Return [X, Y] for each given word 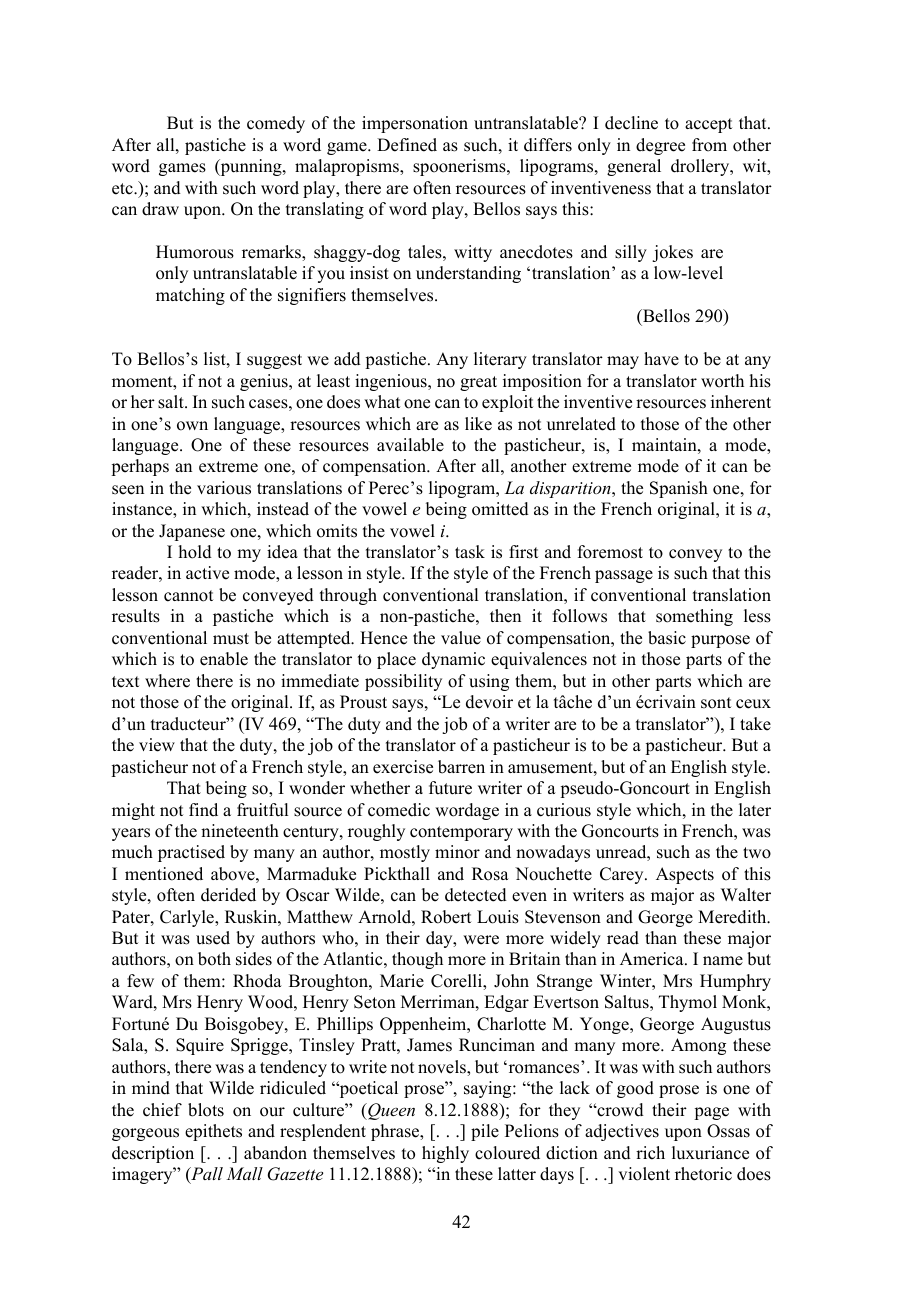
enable [224, 659]
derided [228, 895]
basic [667, 638]
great [478, 383]
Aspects [685, 875]
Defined [407, 145]
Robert [446, 917]
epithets [213, 1132]
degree [660, 146]
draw [160, 209]
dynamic [453, 660]
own [192, 426]
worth [722, 381]
